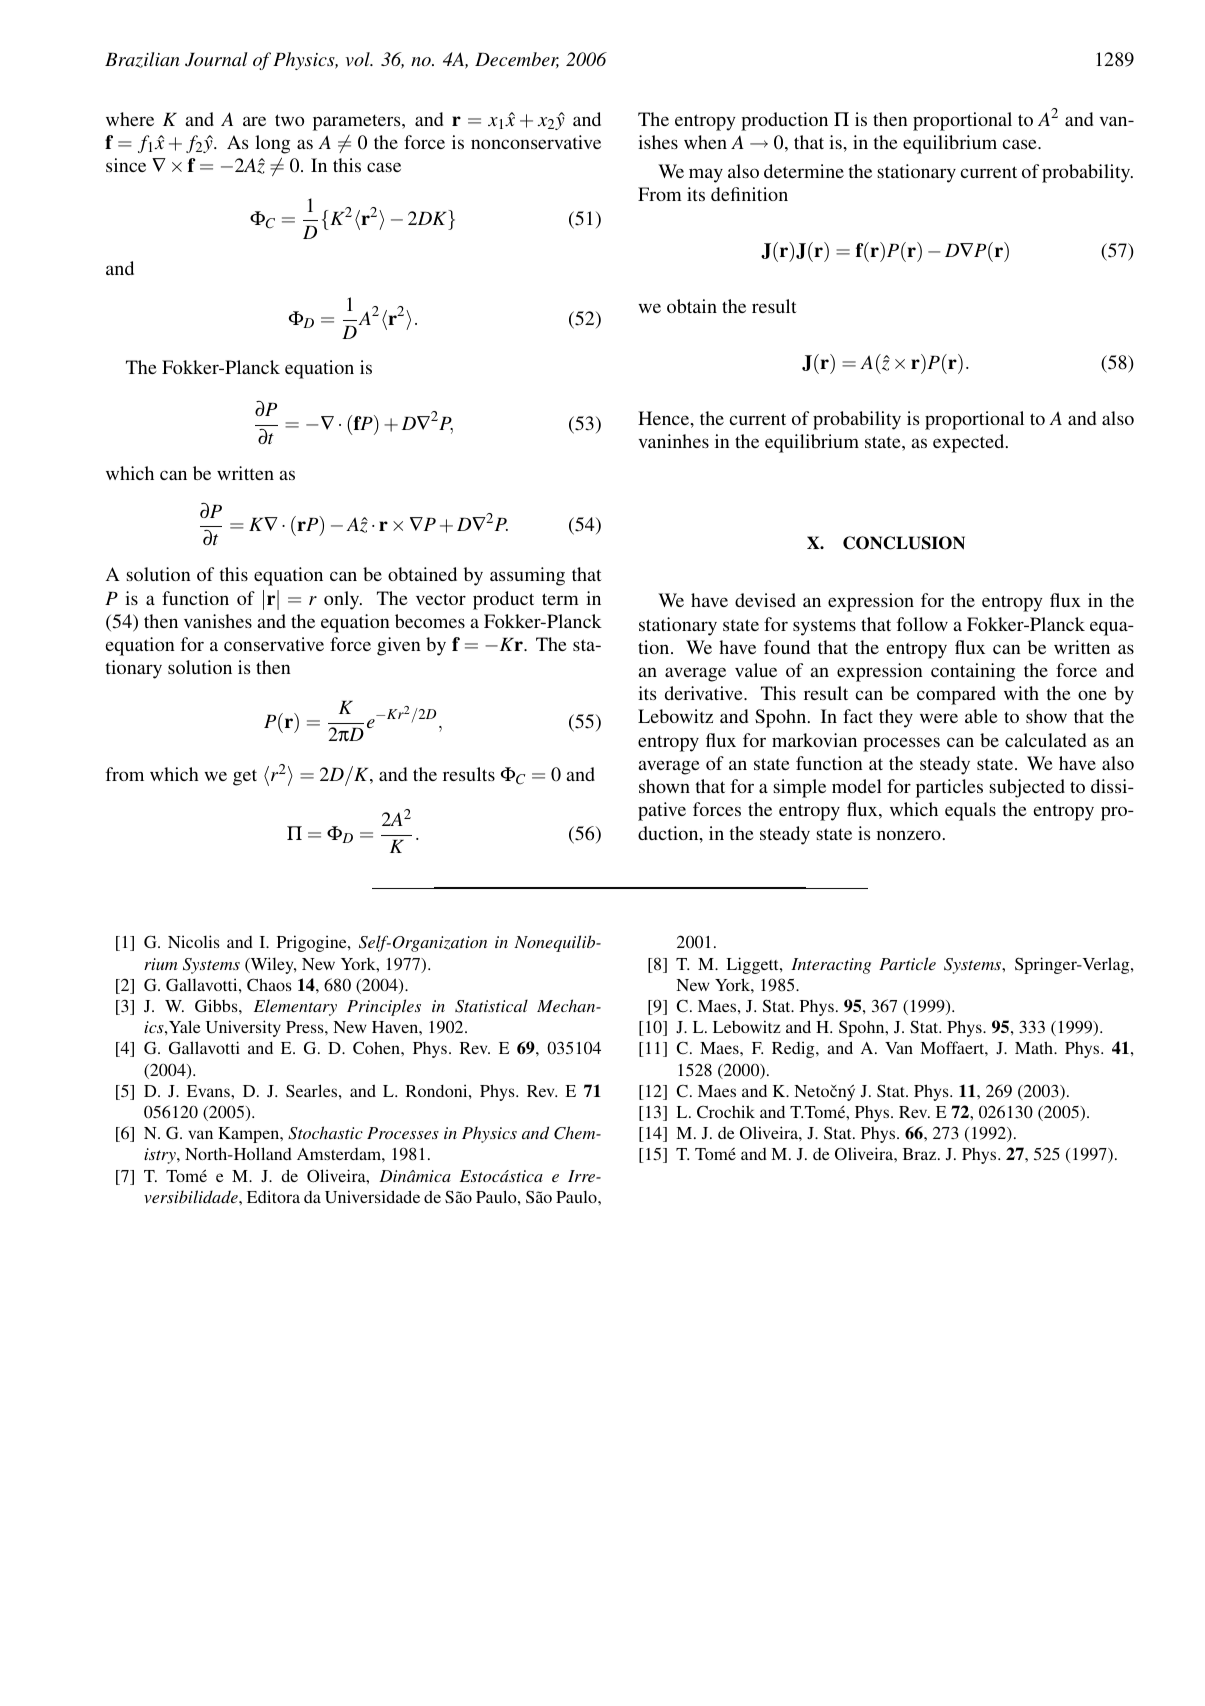 The height and width of the screenshot is (1706, 1205). I want to click on December, so click(517, 60).
